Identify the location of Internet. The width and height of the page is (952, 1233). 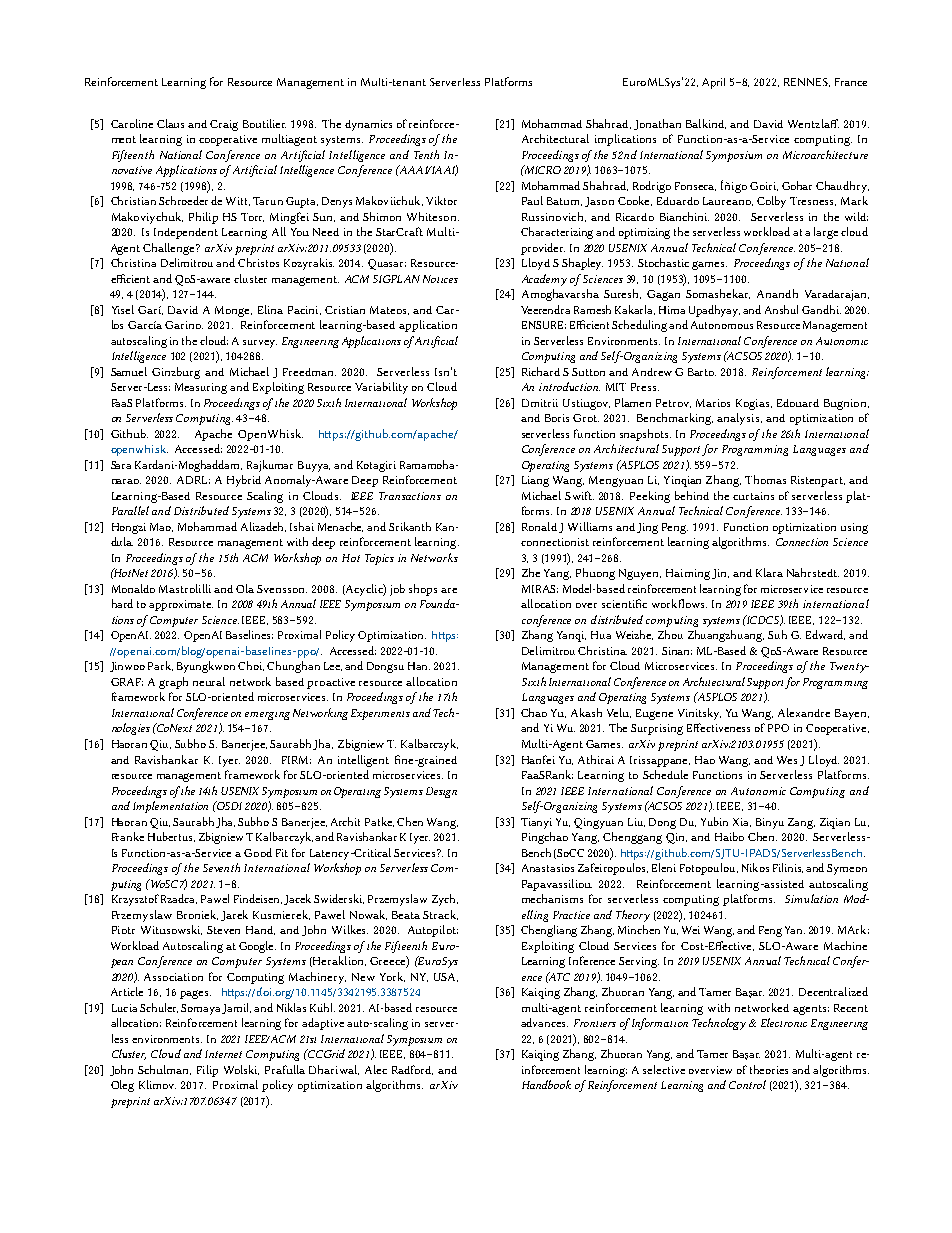
(223, 1054).
